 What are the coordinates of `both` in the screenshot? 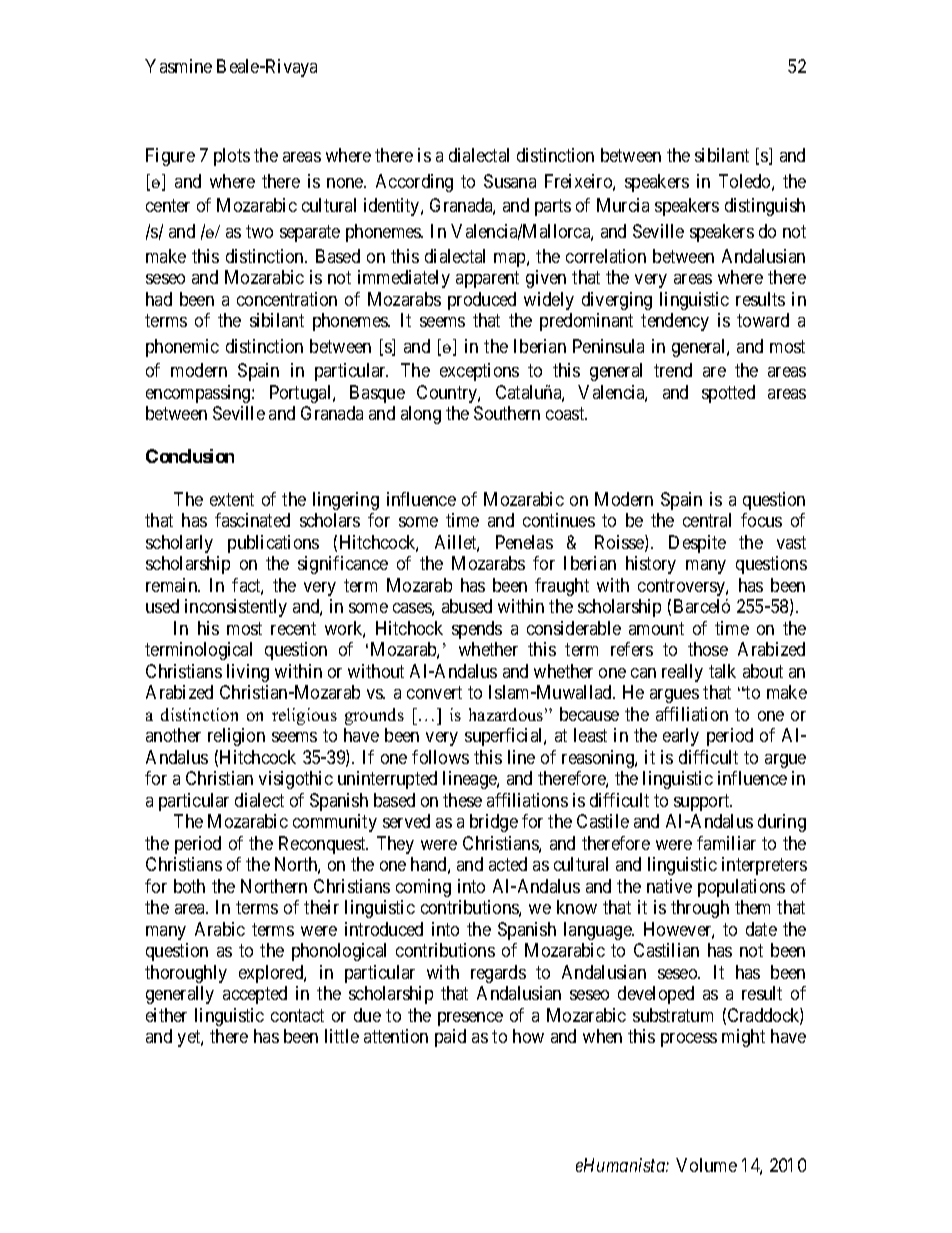 It's located at (189, 886).
